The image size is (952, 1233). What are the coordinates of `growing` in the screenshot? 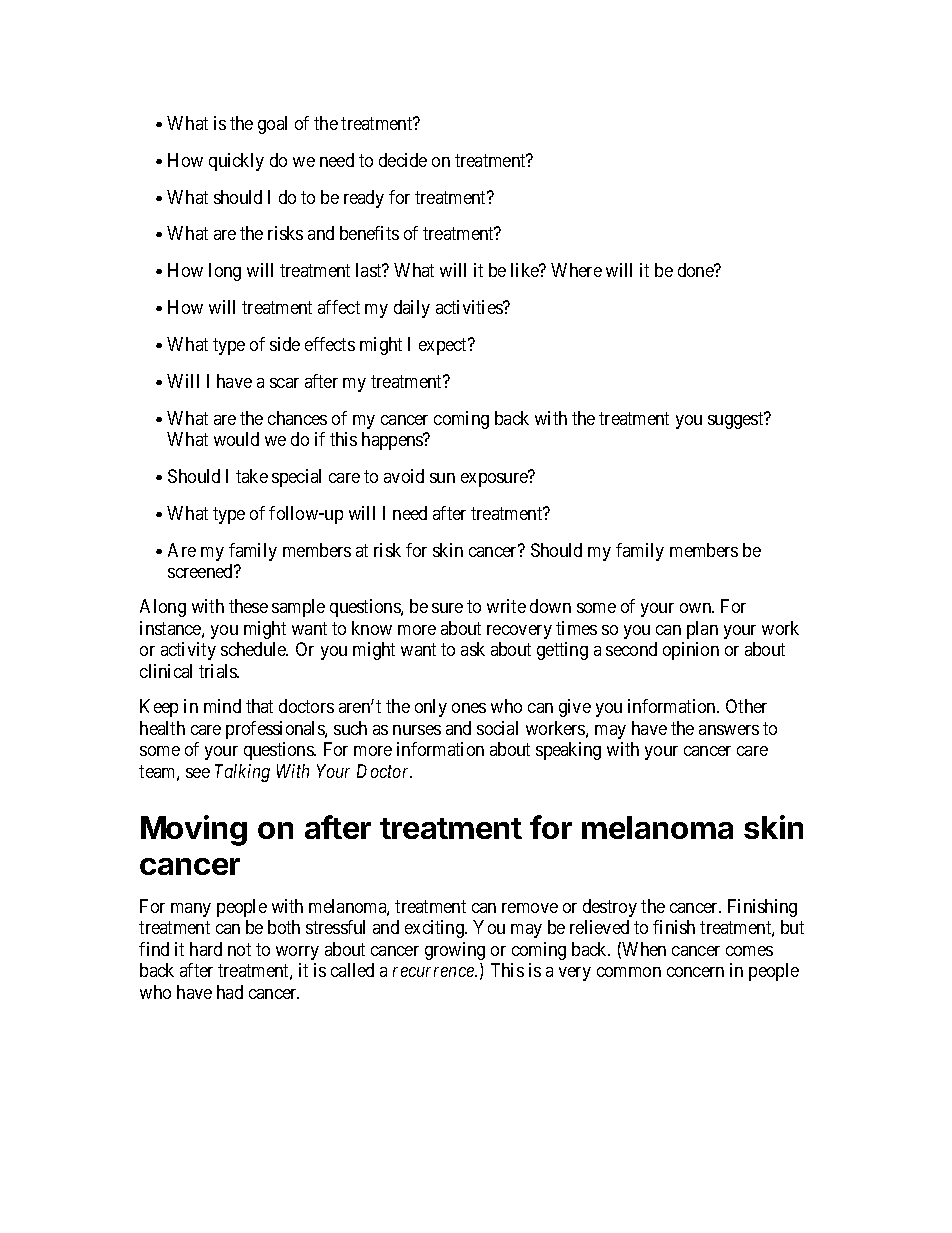 It's located at (455, 951).
